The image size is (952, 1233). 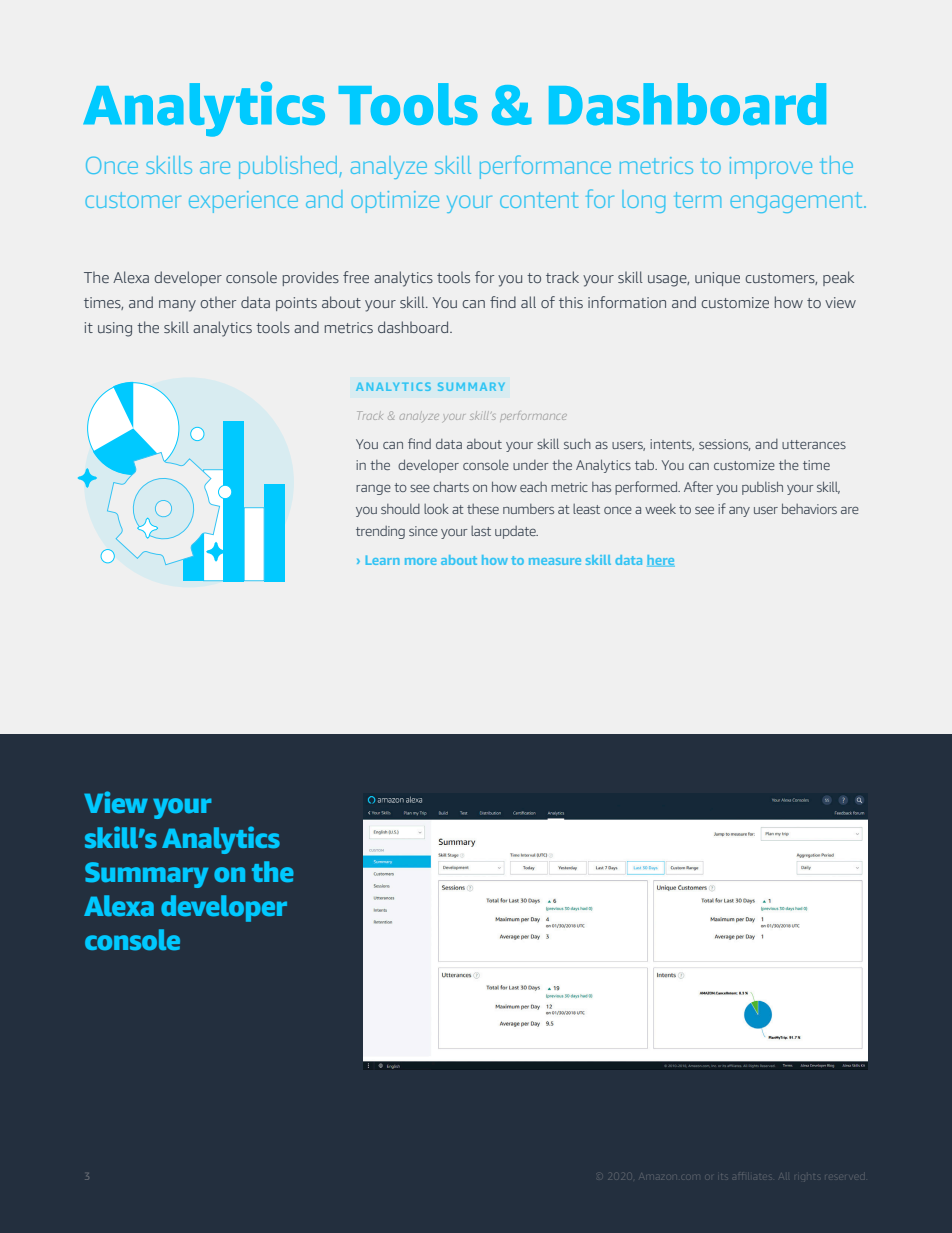 I want to click on here, so click(x=661, y=561).
